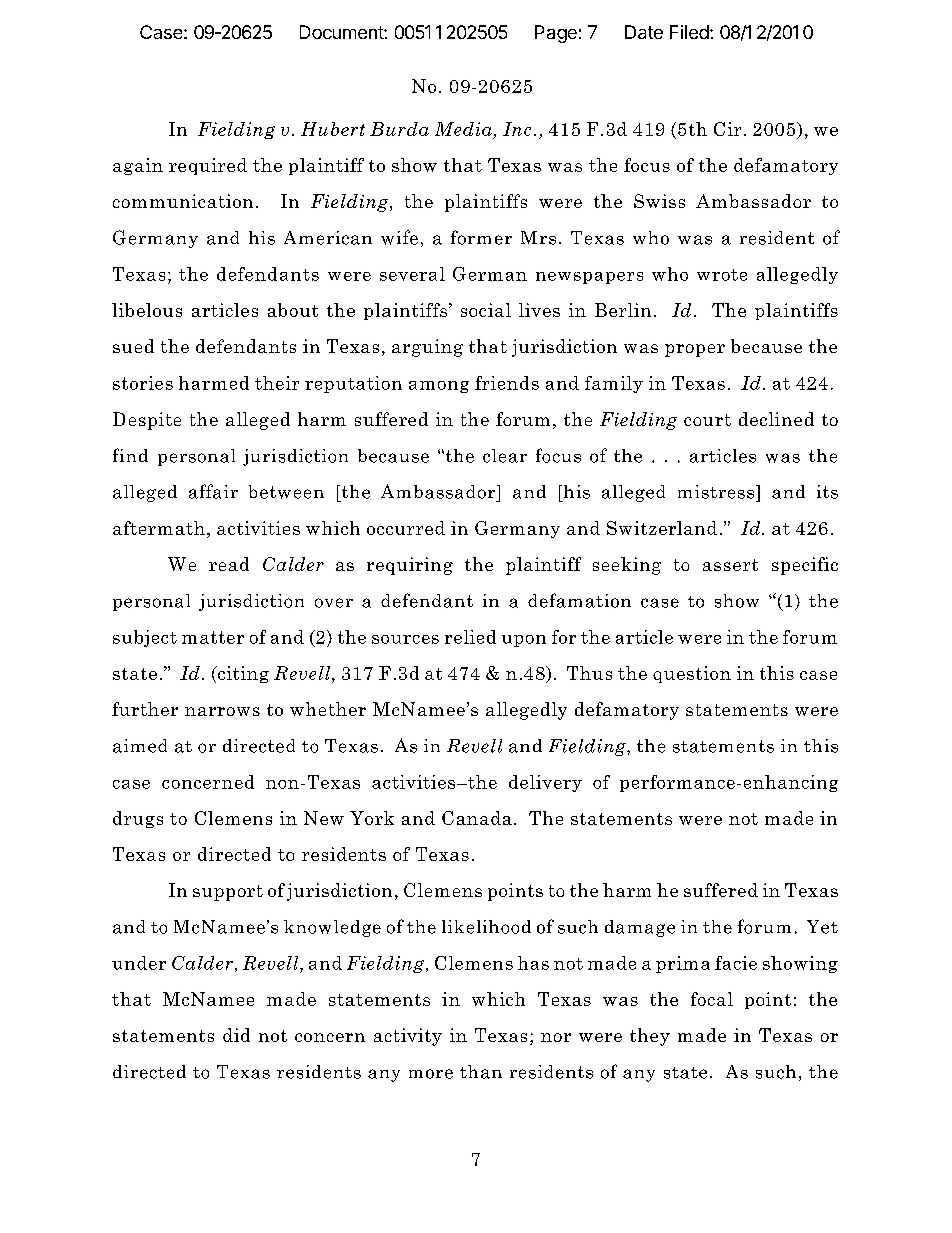 This screenshot has height=1233, width=952. I want to click on assert, so click(730, 565).
